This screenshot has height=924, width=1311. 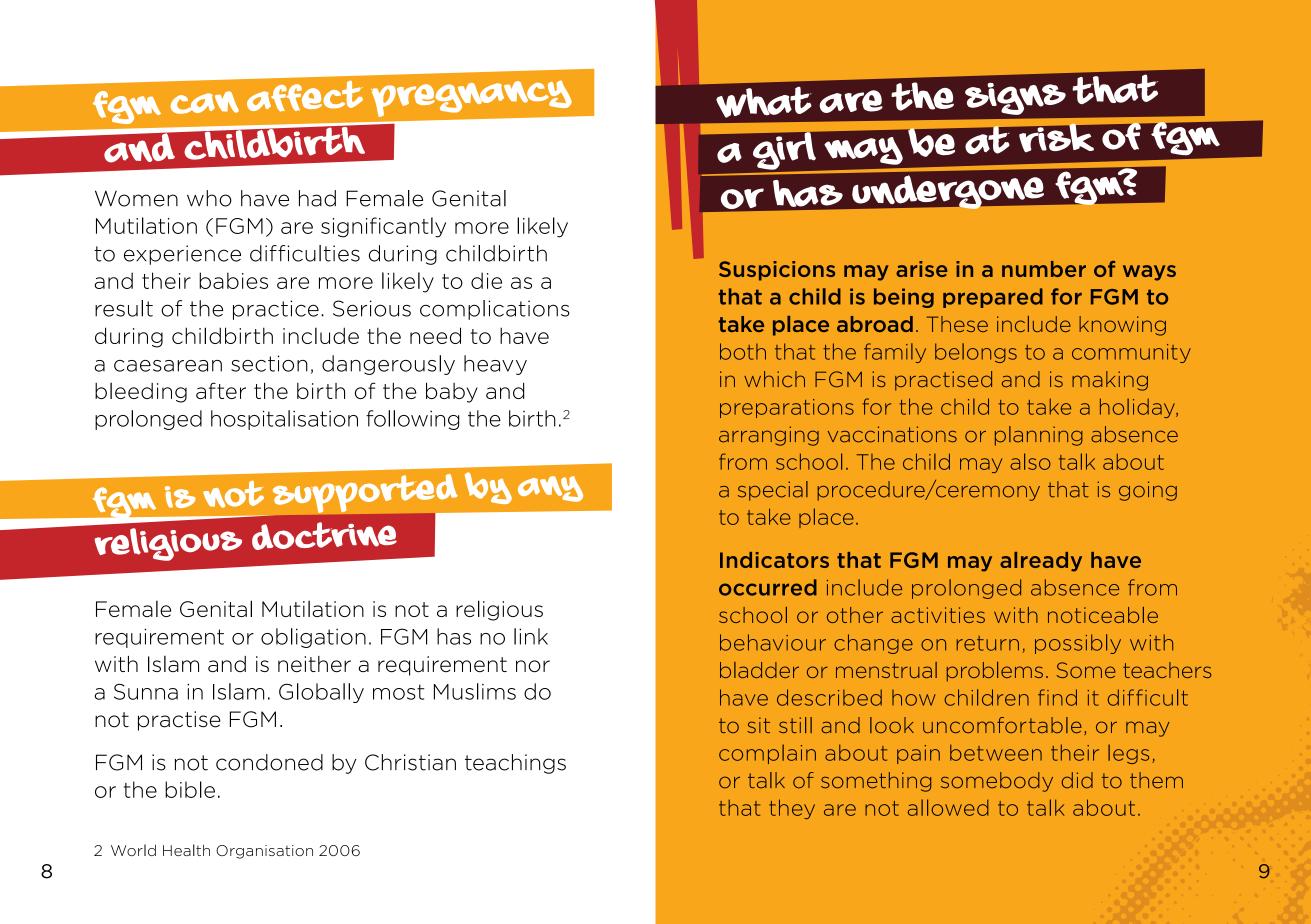 I want to click on who, so click(x=209, y=198).
